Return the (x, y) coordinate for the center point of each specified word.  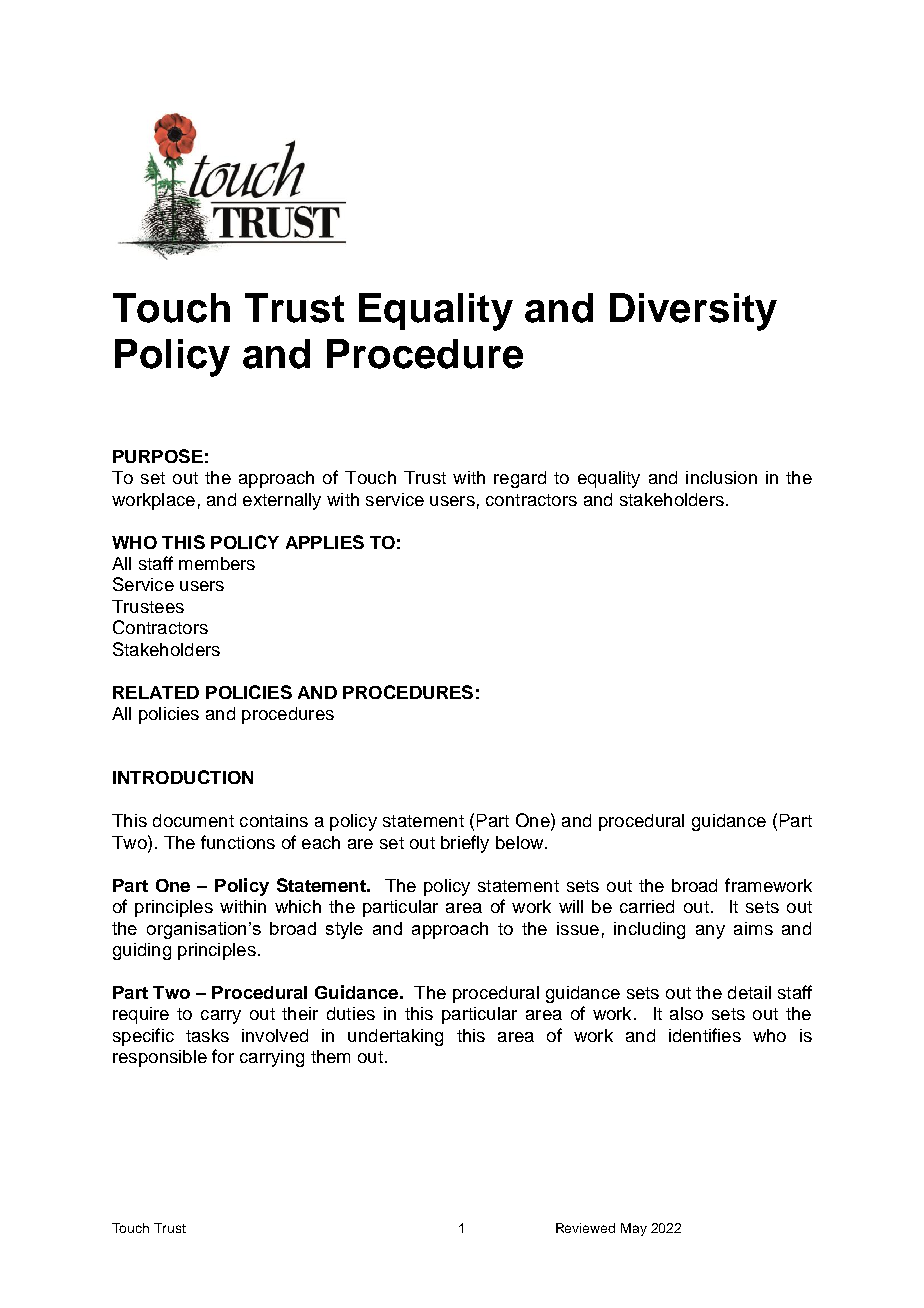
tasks (207, 1035)
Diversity (693, 312)
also (686, 1013)
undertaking (395, 1037)
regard (520, 479)
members (217, 563)
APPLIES (325, 542)
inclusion (721, 477)
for (223, 1056)
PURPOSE (158, 456)
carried (647, 906)
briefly (465, 844)
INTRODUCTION (183, 777)
